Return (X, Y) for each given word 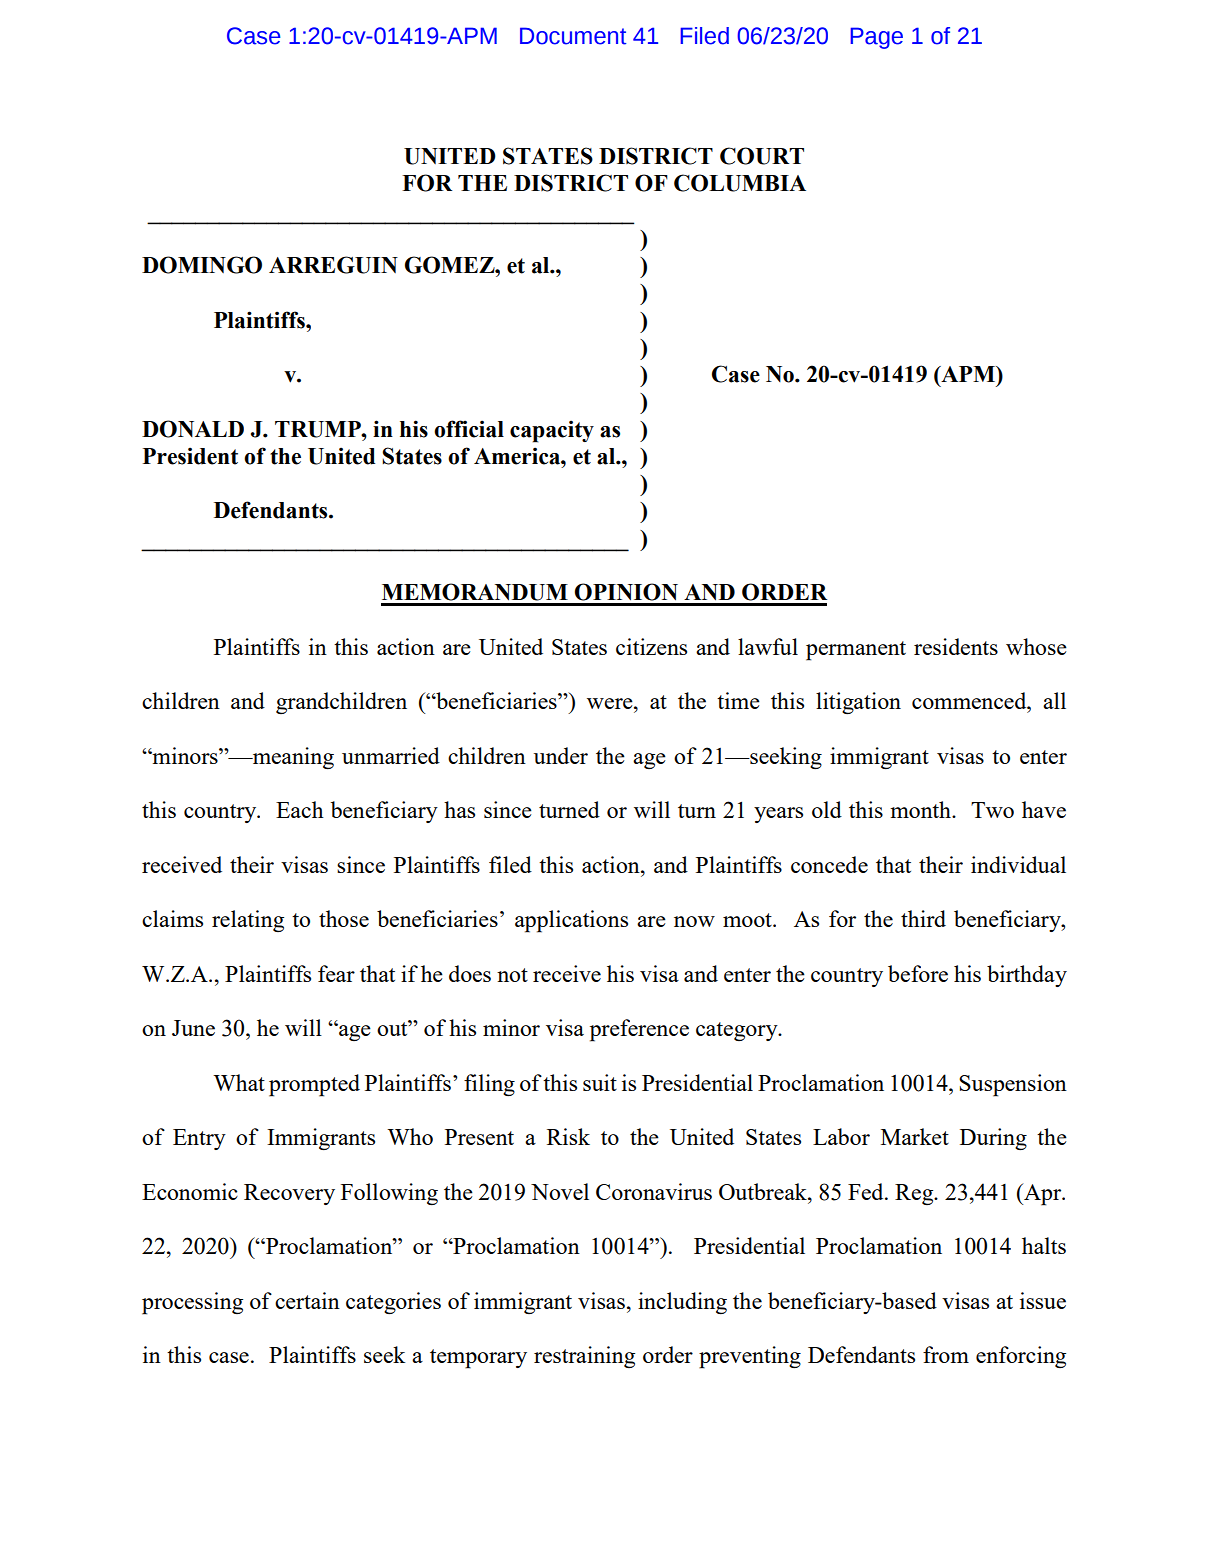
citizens (651, 646)
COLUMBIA (740, 183)
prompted (314, 1085)
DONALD (193, 429)
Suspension (1013, 1085)
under (561, 755)
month (921, 809)
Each (300, 809)
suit (600, 1082)
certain (307, 1300)
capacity (552, 431)
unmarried (391, 755)
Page (877, 38)
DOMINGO (202, 265)
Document (573, 36)
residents (956, 646)
